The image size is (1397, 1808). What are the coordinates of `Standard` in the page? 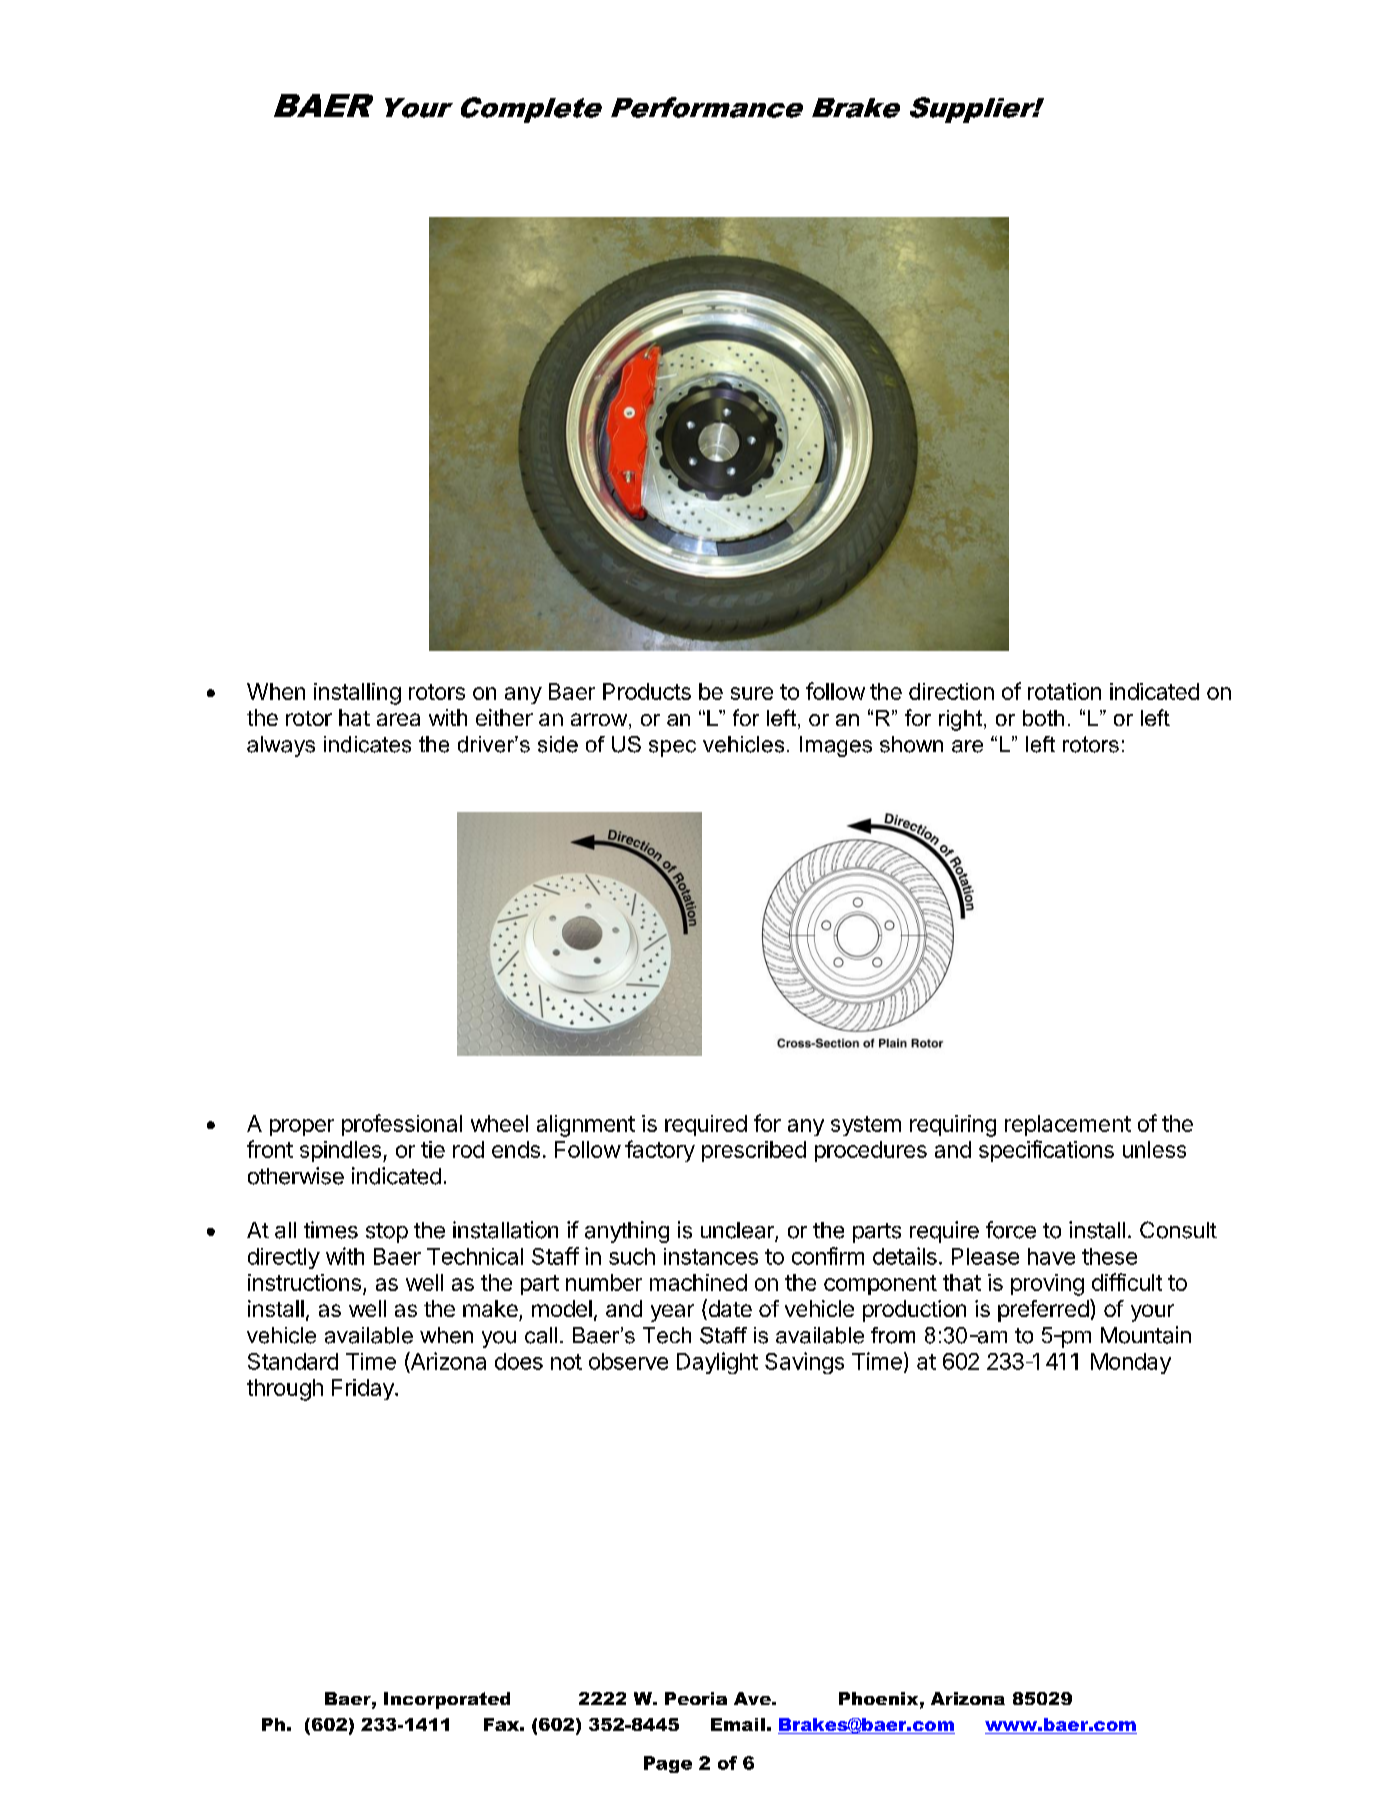 It's located at (293, 1361).
